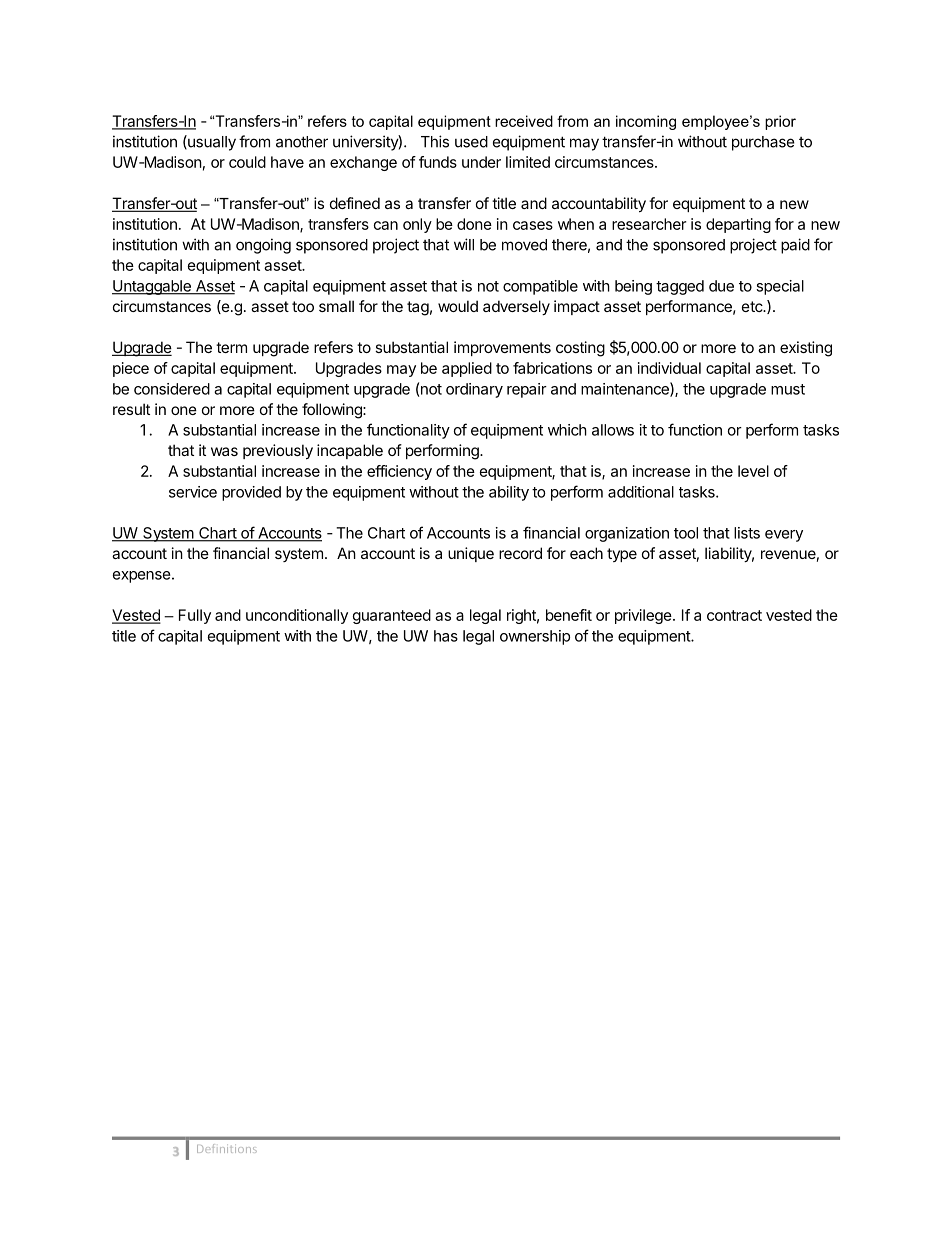 The width and height of the screenshot is (952, 1233). What do you see at coordinates (392, 616) in the screenshot?
I see `guaranteed` at bounding box center [392, 616].
